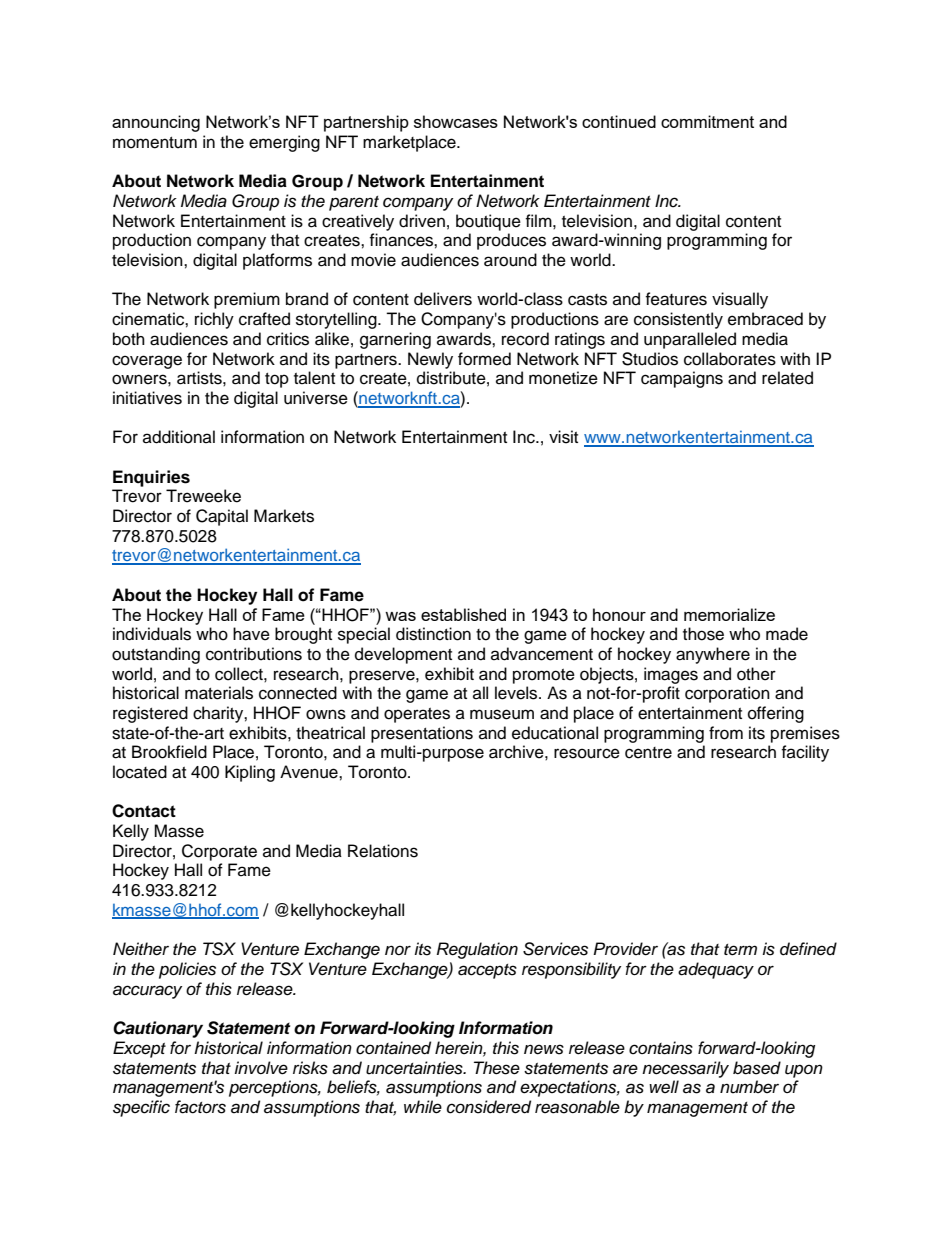  What do you see at coordinates (456, 121) in the image?
I see `showcases` at bounding box center [456, 121].
